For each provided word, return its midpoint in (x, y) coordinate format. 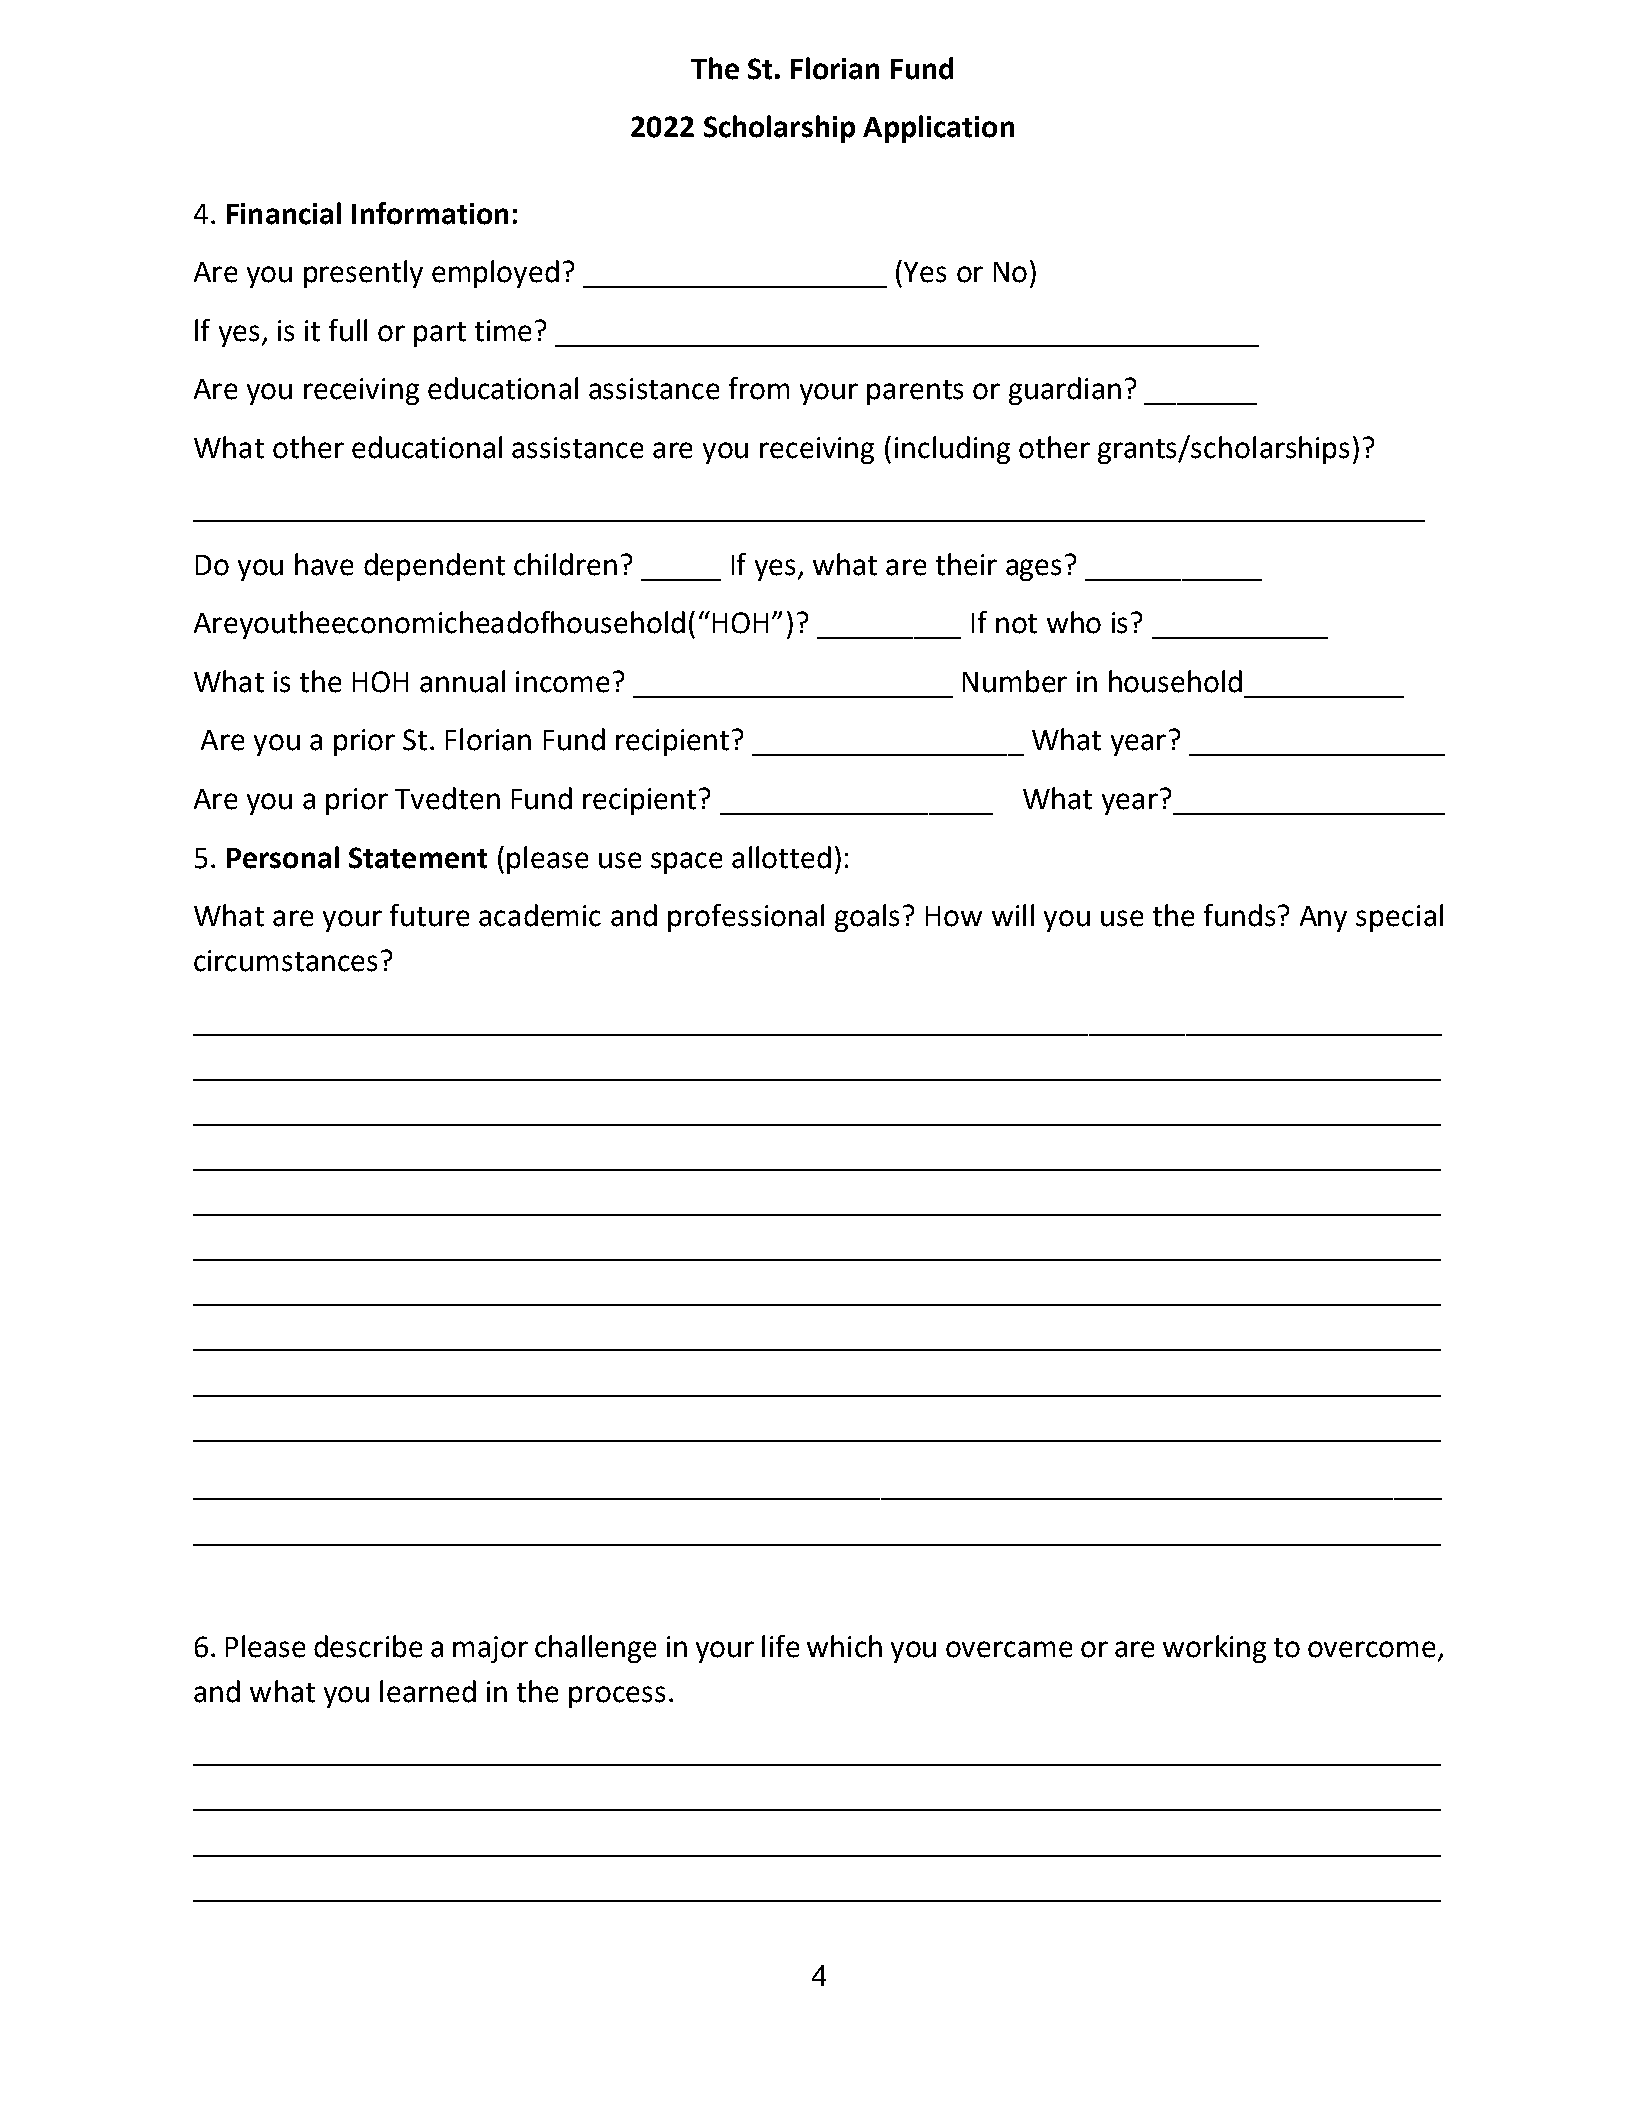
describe (368, 1646)
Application (938, 129)
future (429, 915)
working (1214, 1649)
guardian (1065, 391)
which (844, 1646)
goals (867, 918)
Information (430, 213)
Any (1323, 919)
